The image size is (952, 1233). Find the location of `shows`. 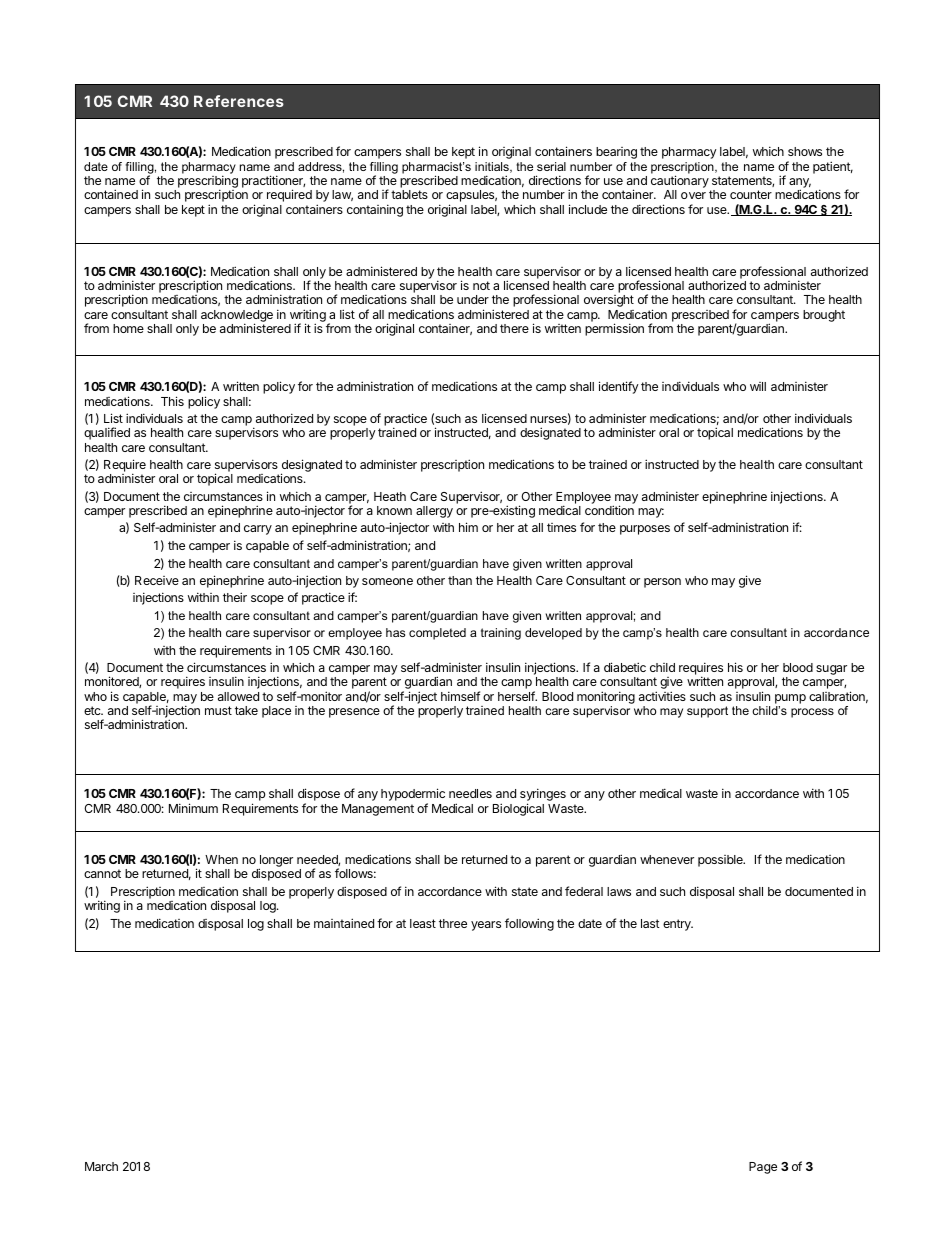

shows is located at coordinates (805, 151).
